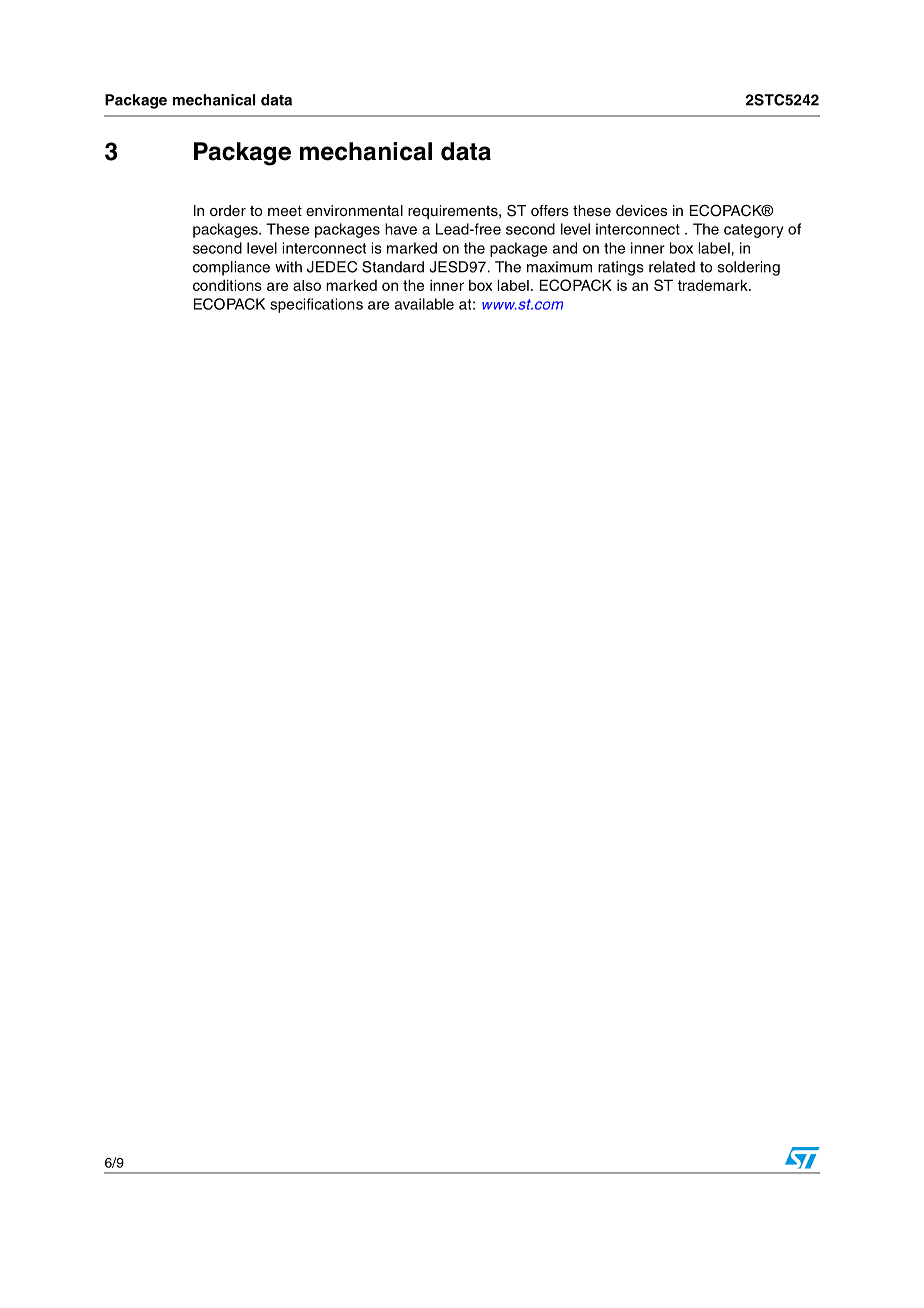 The image size is (924, 1308). Describe the element at coordinates (641, 211) in the document. I see `devices` at that location.
